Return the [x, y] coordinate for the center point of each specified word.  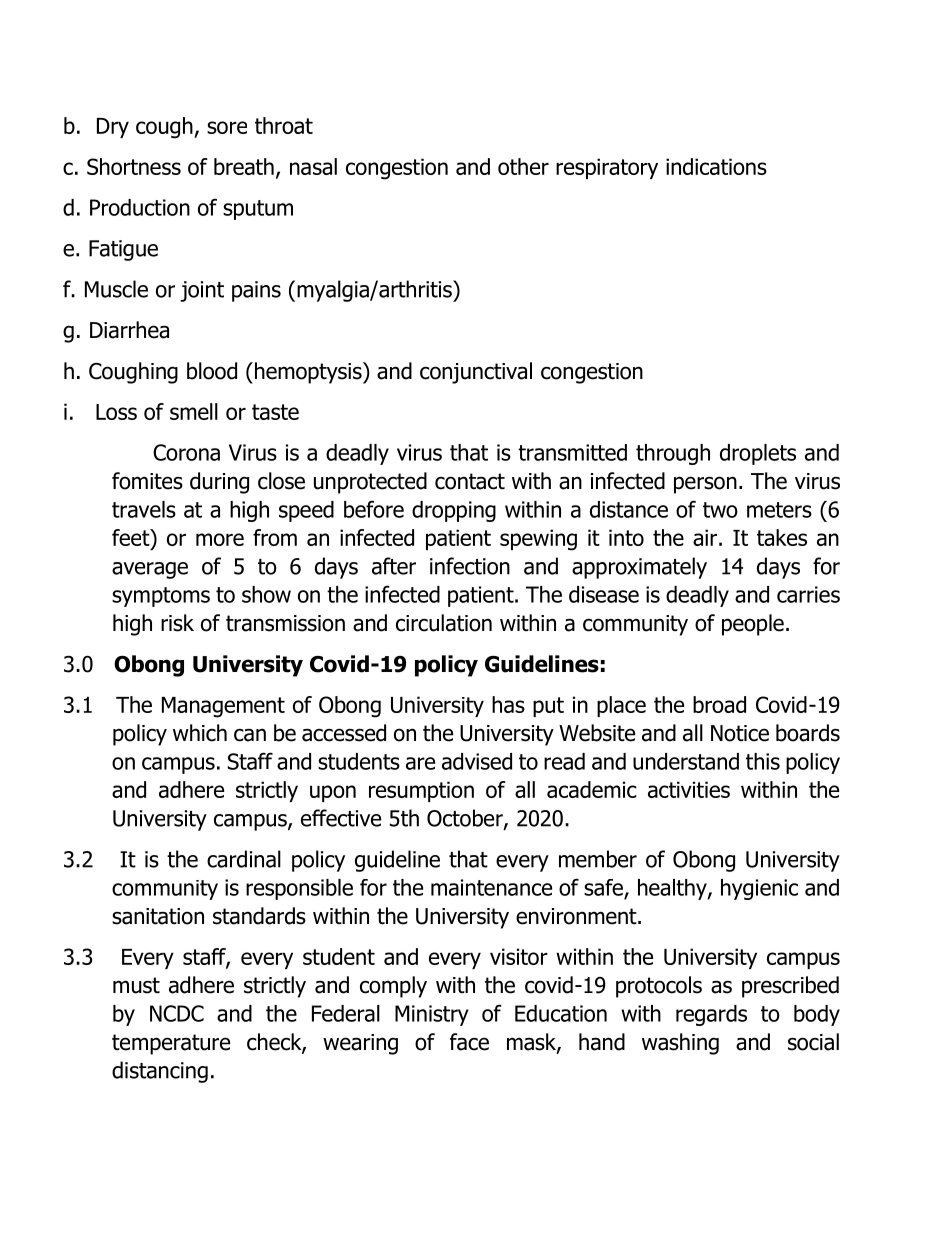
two [720, 510]
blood [212, 371]
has [508, 704]
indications [716, 166]
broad [719, 704]
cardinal [244, 859]
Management [223, 707]
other [523, 166]
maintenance [491, 887]
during [219, 483]
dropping [454, 511]
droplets [758, 454]
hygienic [759, 889]
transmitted [572, 452]
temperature [171, 1044]
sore [227, 127]
